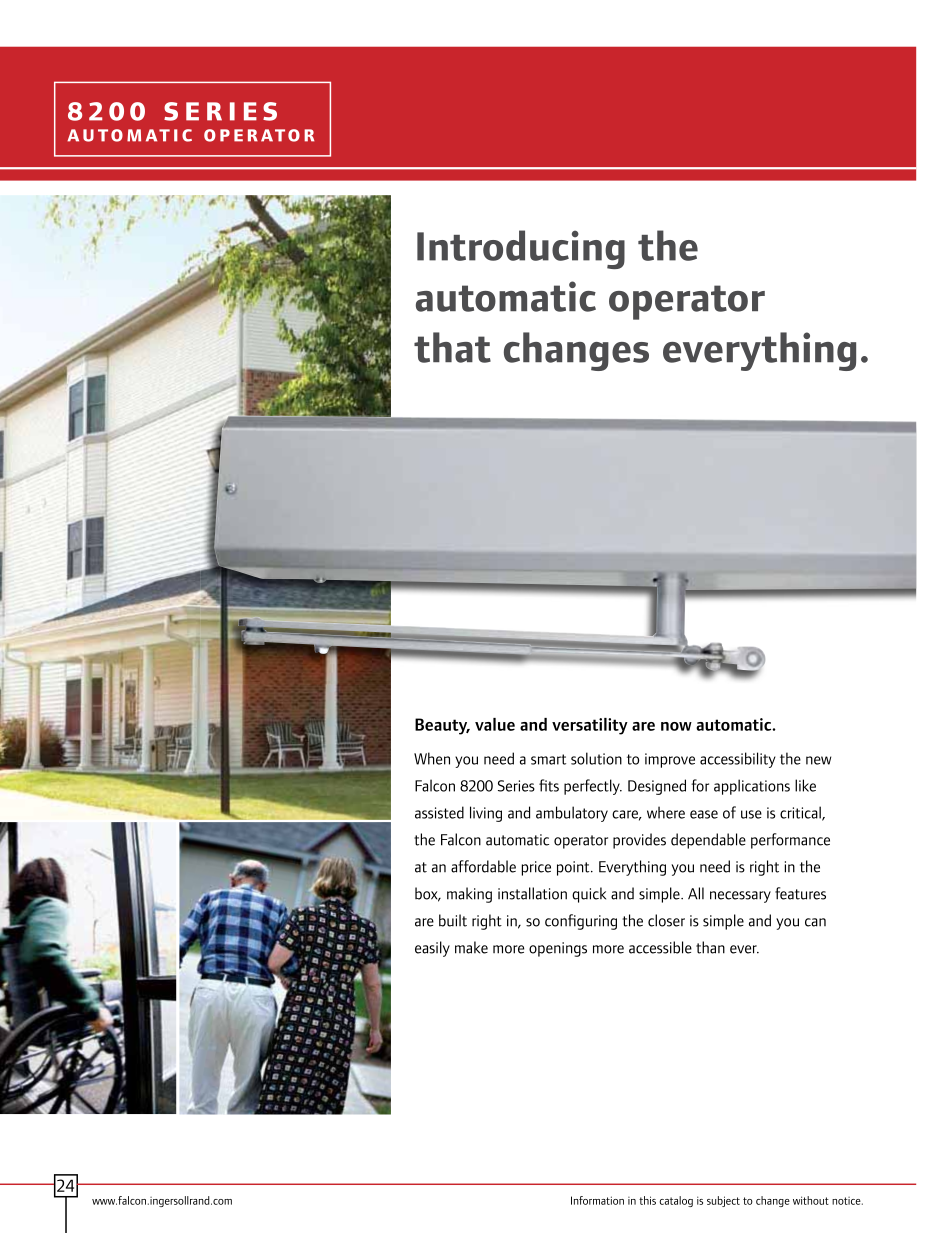 This image has height=1233, width=952. I want to click on applications, so click(752, 787).
